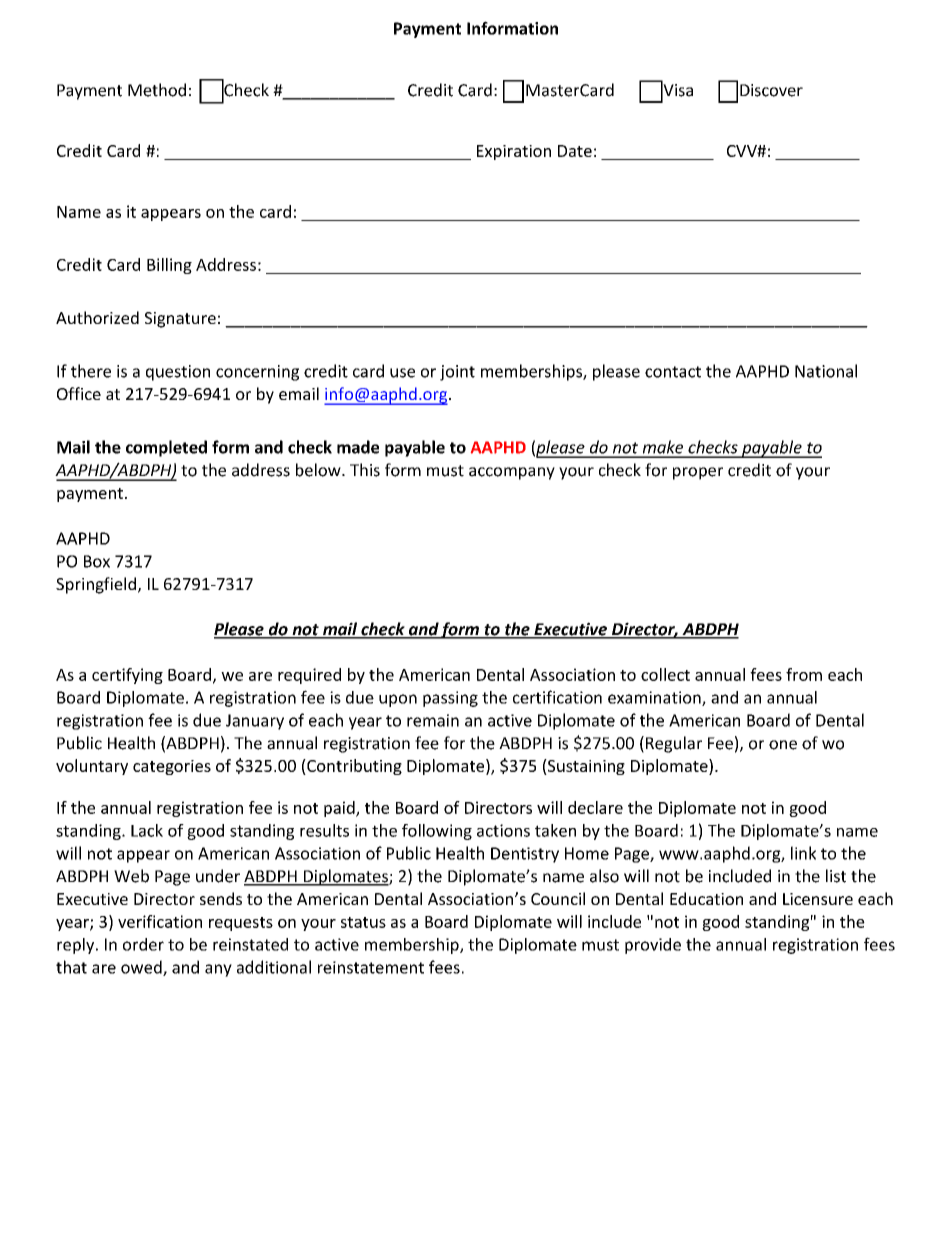 The width and height of the document is (952, 1233). I want to click on categories, so click(172, 767).
